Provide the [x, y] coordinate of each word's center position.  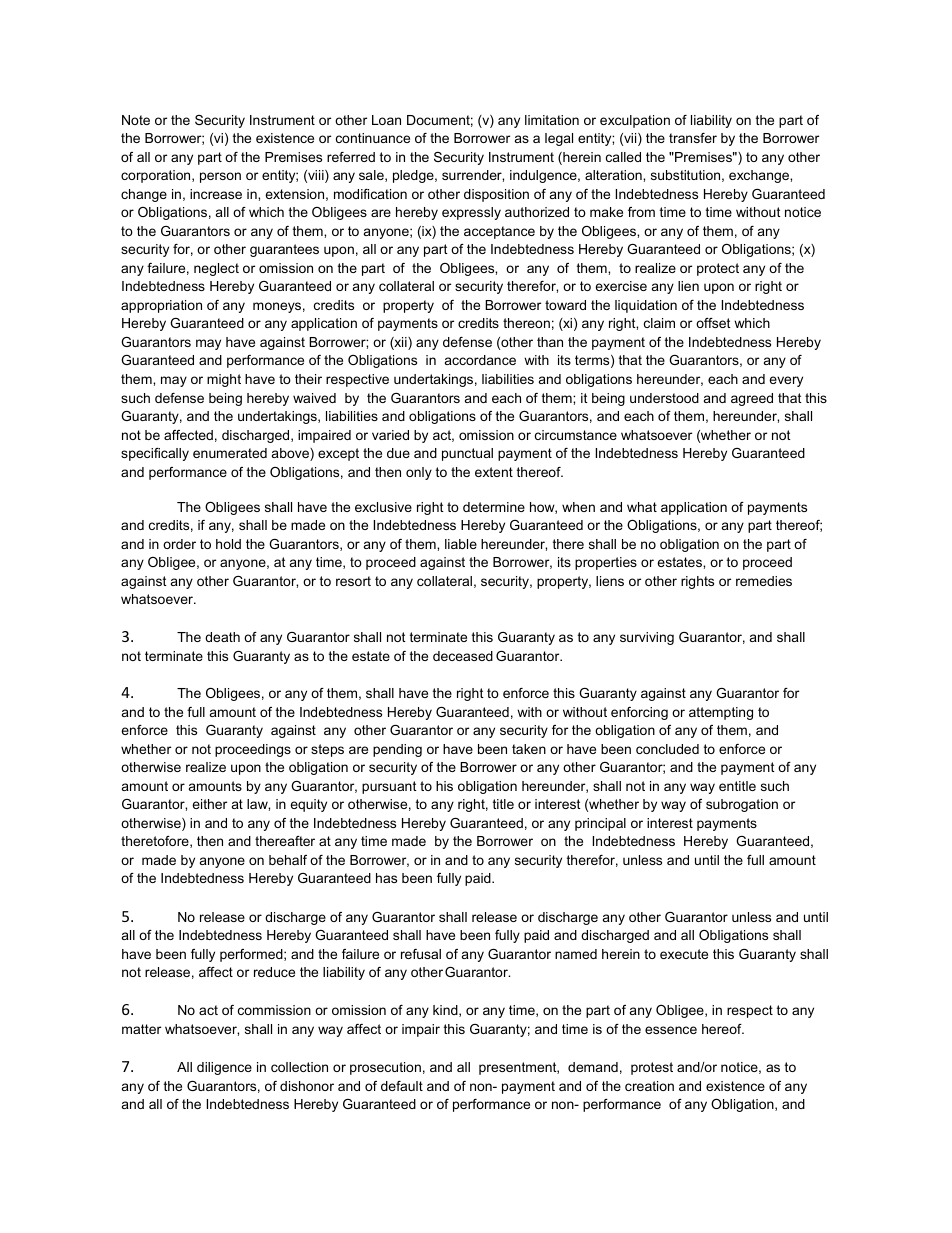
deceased [463, 656]
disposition [496, 195]
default [402, 1086]
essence [671, 1030]
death [222, 637]
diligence [224, 1068]
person [220, 177]
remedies [764, 581]
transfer [693, 138]
